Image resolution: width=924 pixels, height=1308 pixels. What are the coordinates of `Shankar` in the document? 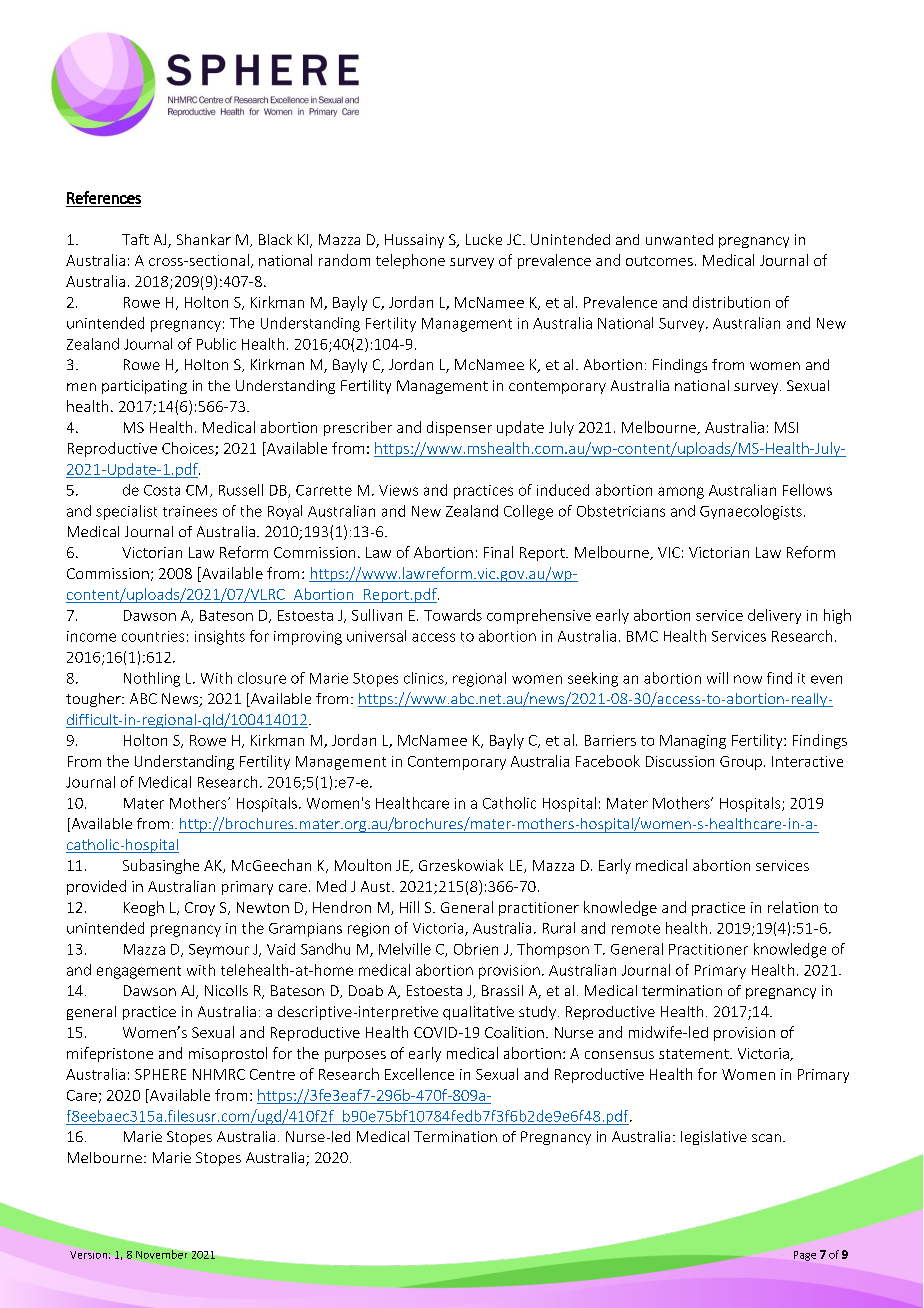 It's located at (204, 239).
